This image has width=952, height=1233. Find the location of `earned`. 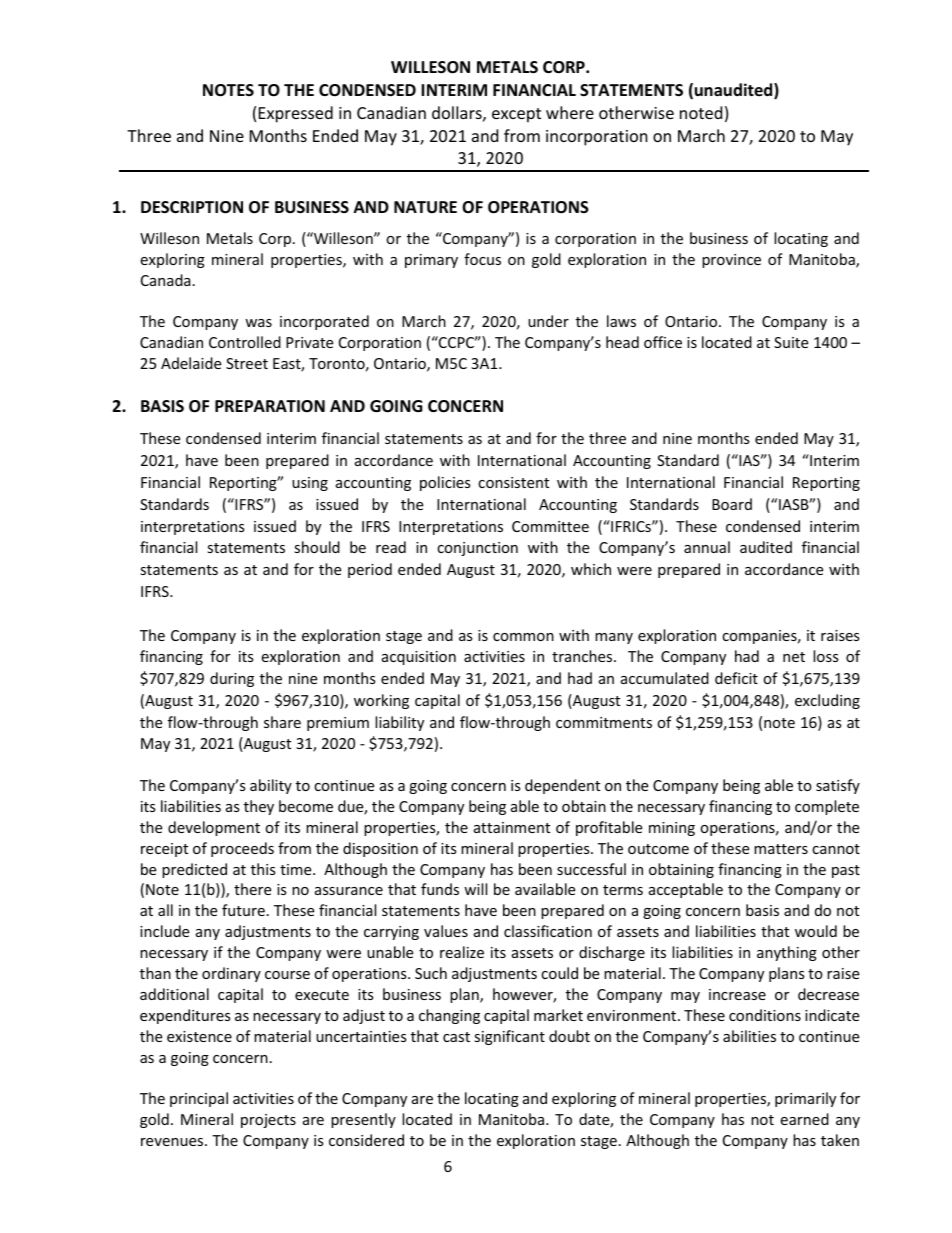

earned is located at coordinates (804, 1119).
